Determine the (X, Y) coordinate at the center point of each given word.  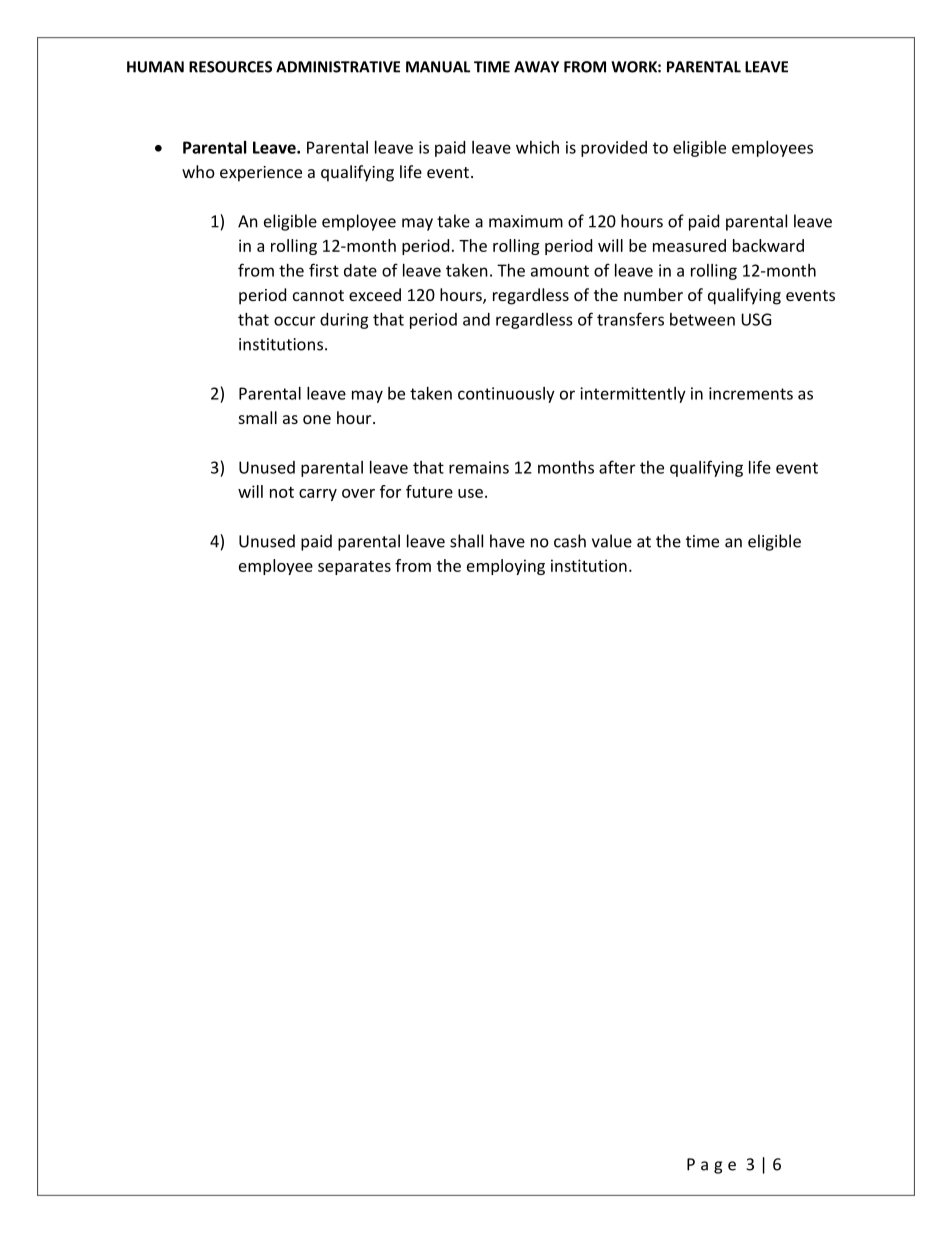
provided (614, 149)
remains (479, 467)
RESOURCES (230, 67)
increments (751, 393)
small (258, 417)
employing (506, 567)
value (612, 541)
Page (711, 1166)
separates (354, 568)
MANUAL (438, 67)
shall (466, 541)
